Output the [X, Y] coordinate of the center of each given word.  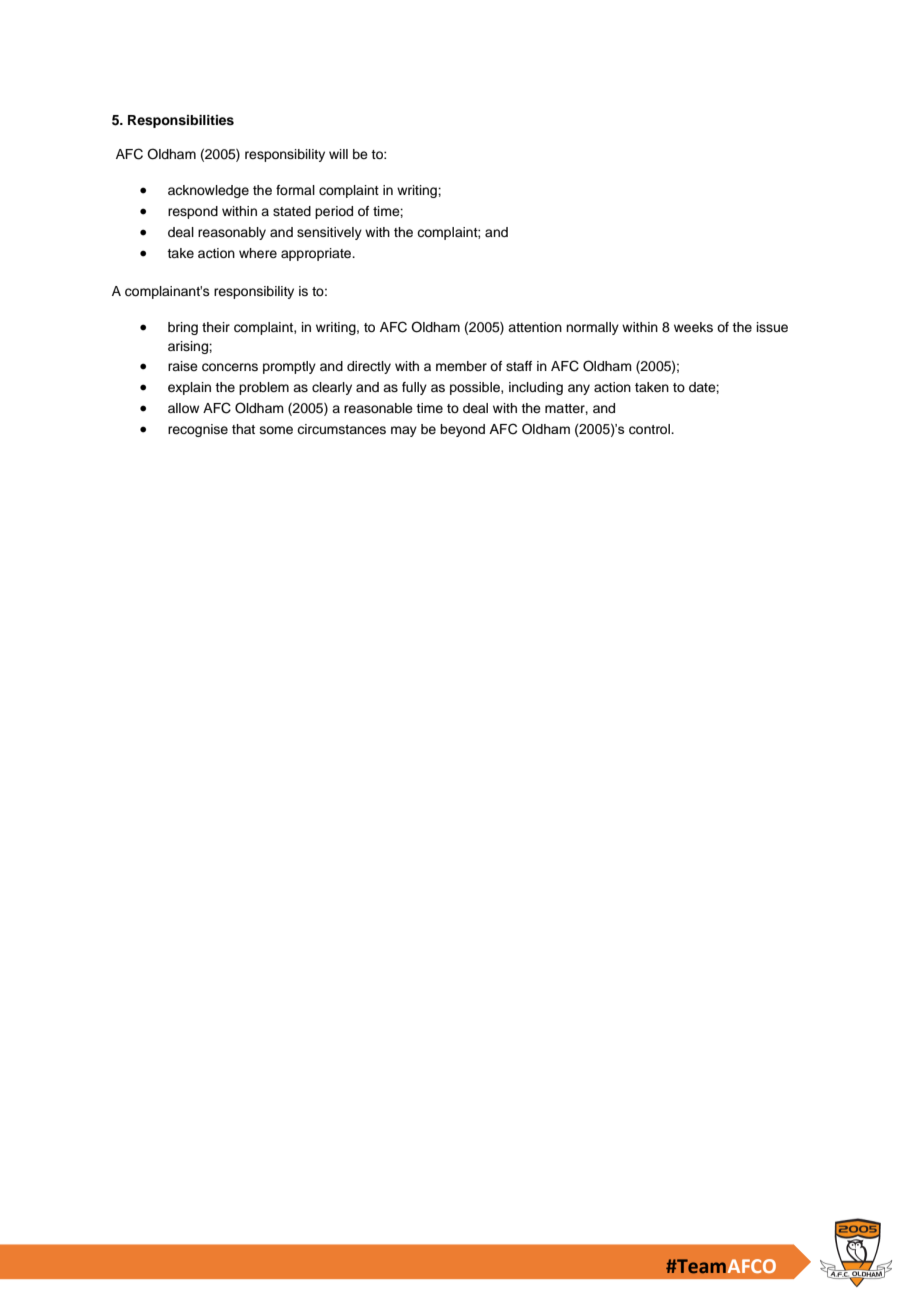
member [461, 366]
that [243, 429]
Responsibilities [181, 121]
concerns [230, 367]
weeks [693, 327]
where [258, 253]
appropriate [317, 254]
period [334, 212]
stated [292, 211]
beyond [462, 430]
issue [772, 327]
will [338, 154]
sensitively [329, 233]
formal [295, 190]
